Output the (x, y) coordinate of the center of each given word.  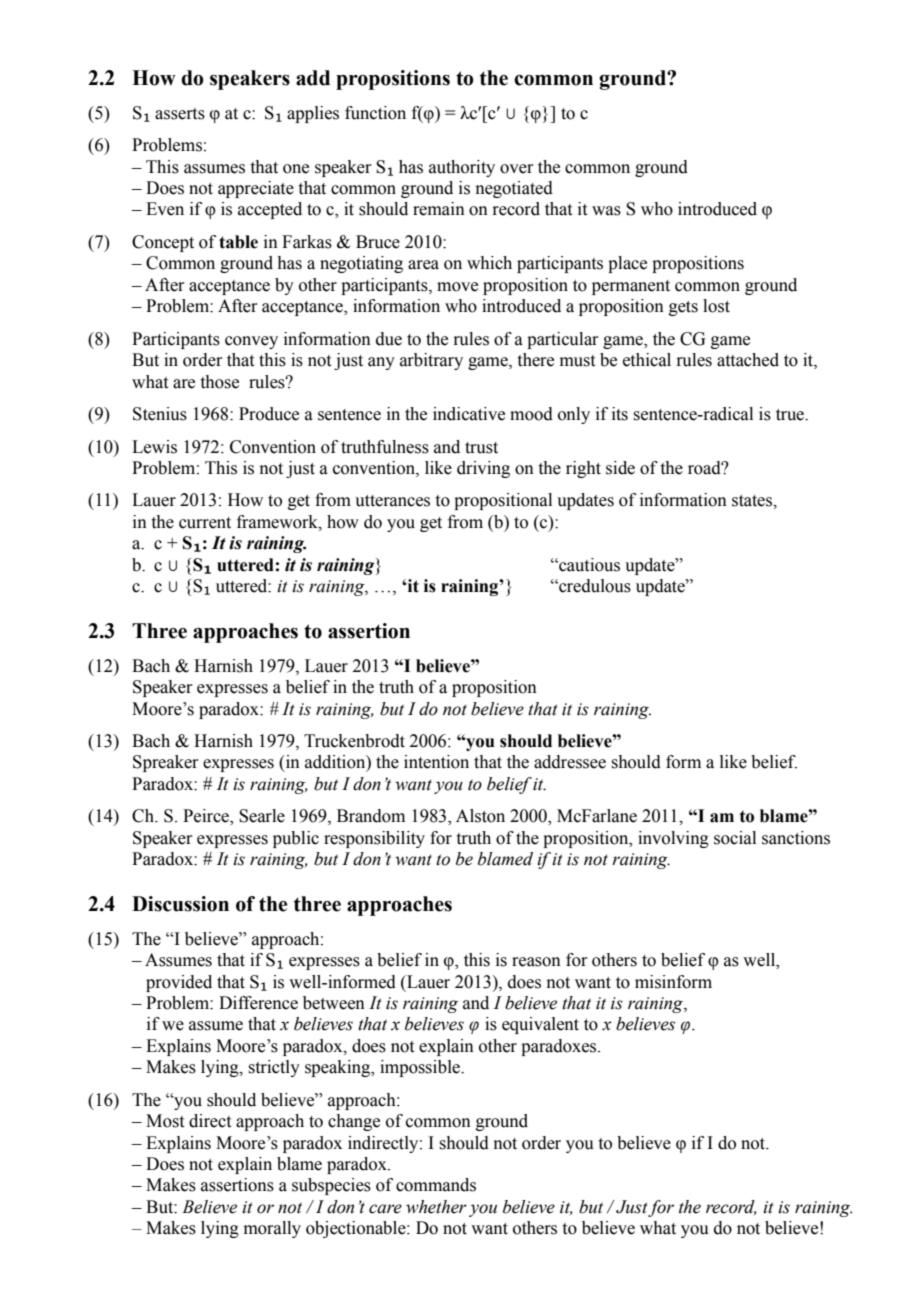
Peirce (207, 817)
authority (462, 168)
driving (483, 469)
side (620, 468)
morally (272, 1229)
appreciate (256, 189)
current (205, 523)
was (606, 211)
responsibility (374, 839)
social (735, 838)
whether (436, 1207)
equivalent (540, 1025)
